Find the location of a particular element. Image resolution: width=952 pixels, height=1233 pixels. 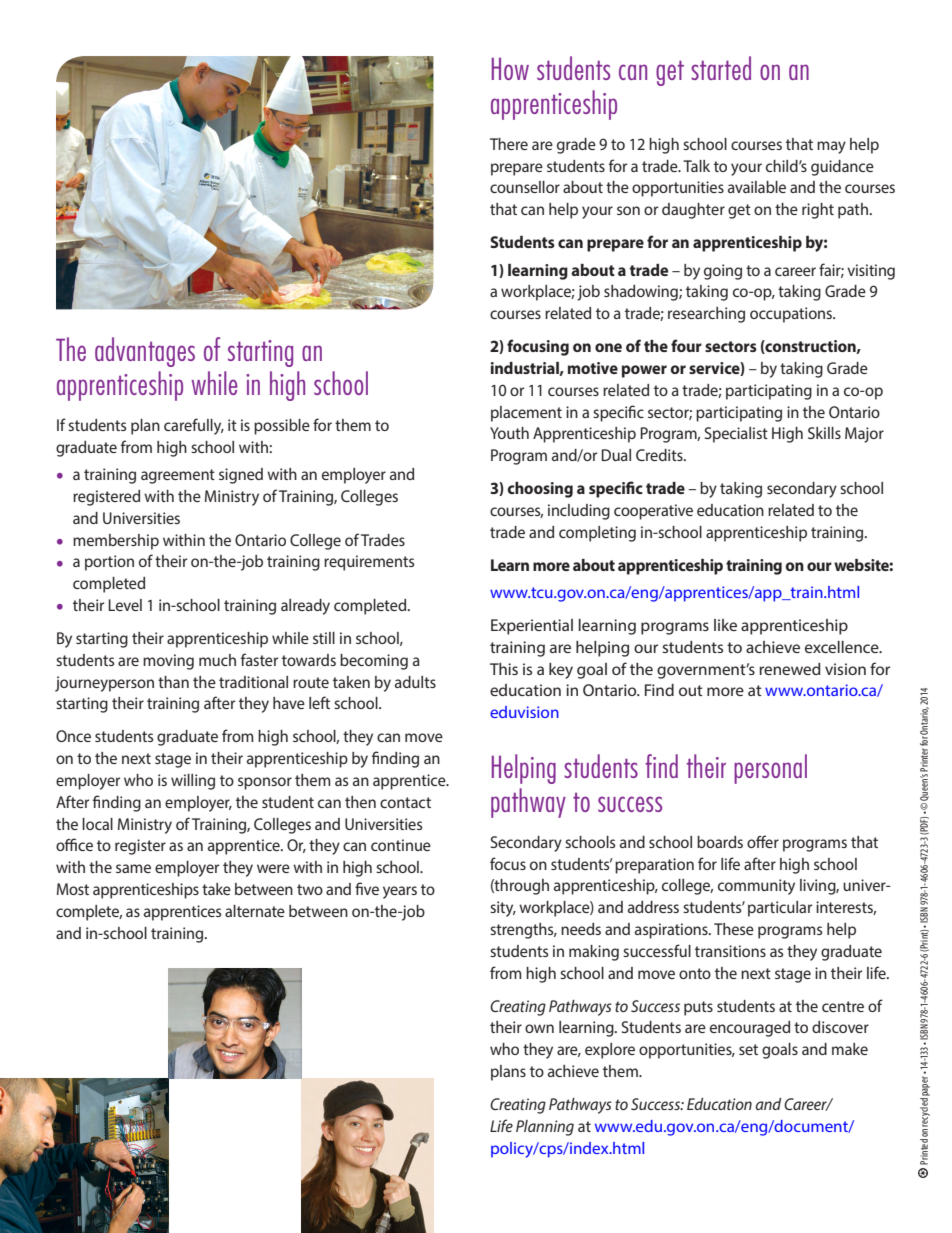

requirements is located at coordinates (369, 563).
